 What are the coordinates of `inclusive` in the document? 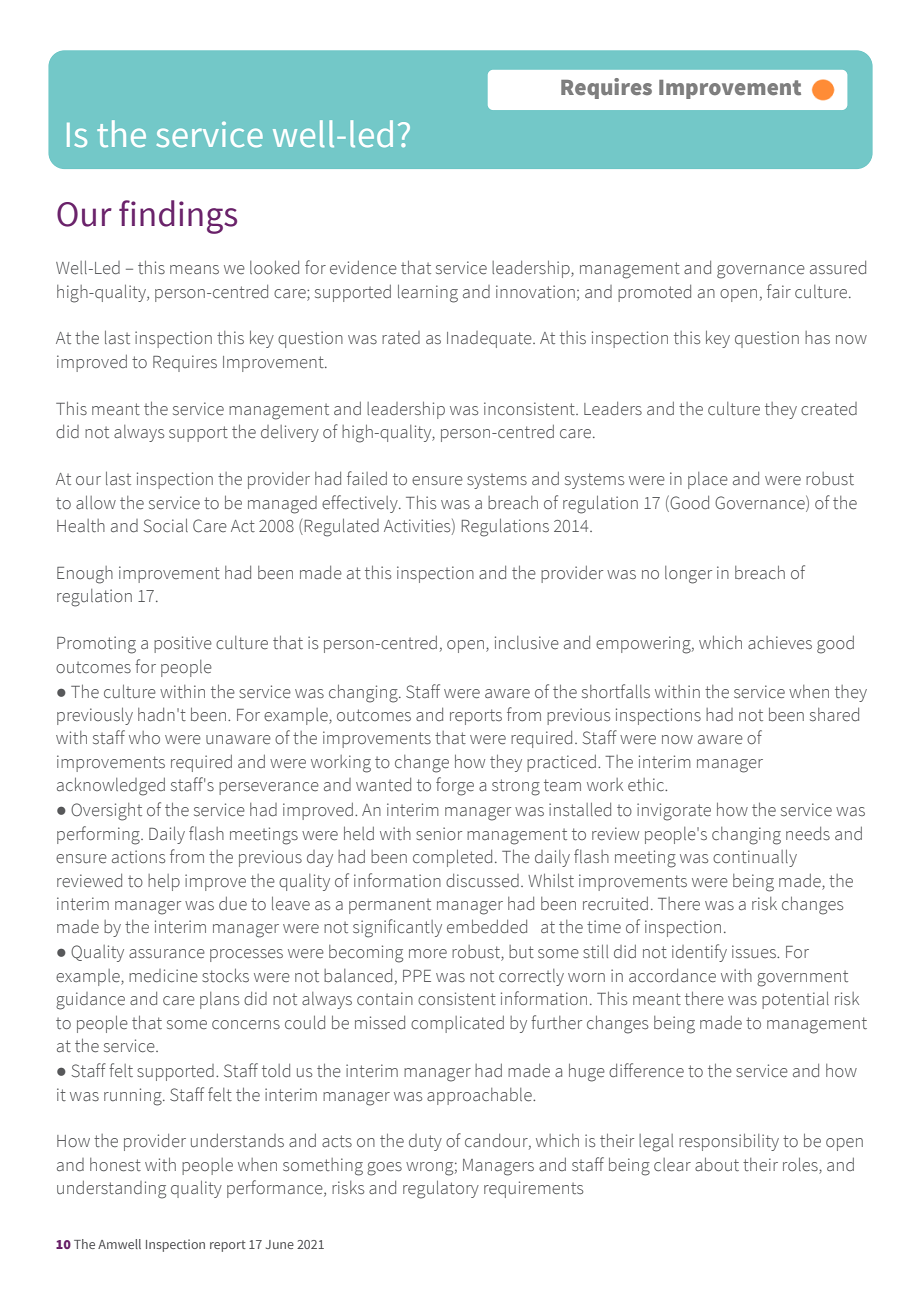 It's located at (527, 643).
